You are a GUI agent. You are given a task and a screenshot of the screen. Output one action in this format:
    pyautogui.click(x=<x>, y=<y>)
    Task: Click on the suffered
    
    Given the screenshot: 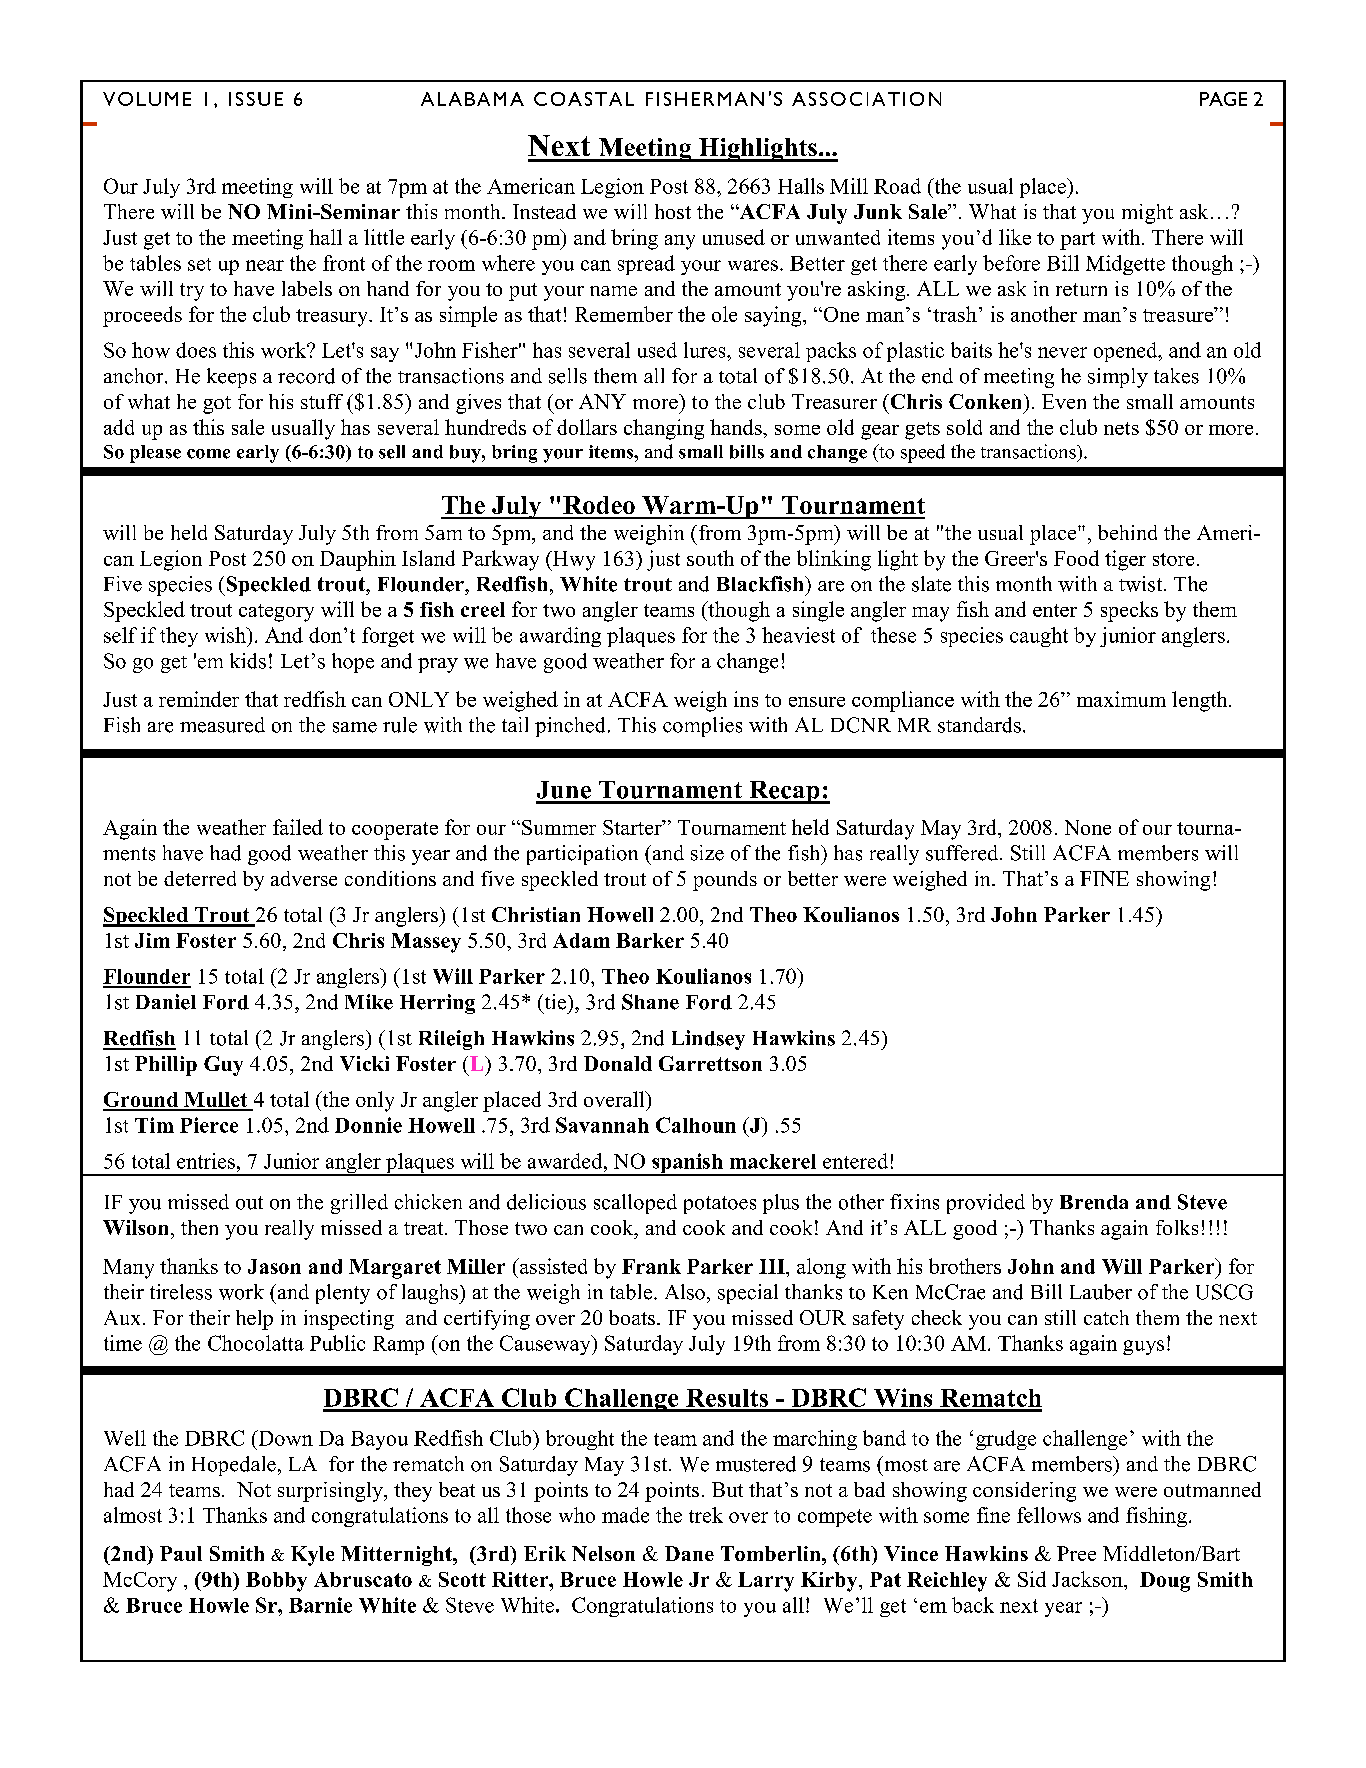 What is the action you would take?
    pyautogui.click(x=963, y=853)
